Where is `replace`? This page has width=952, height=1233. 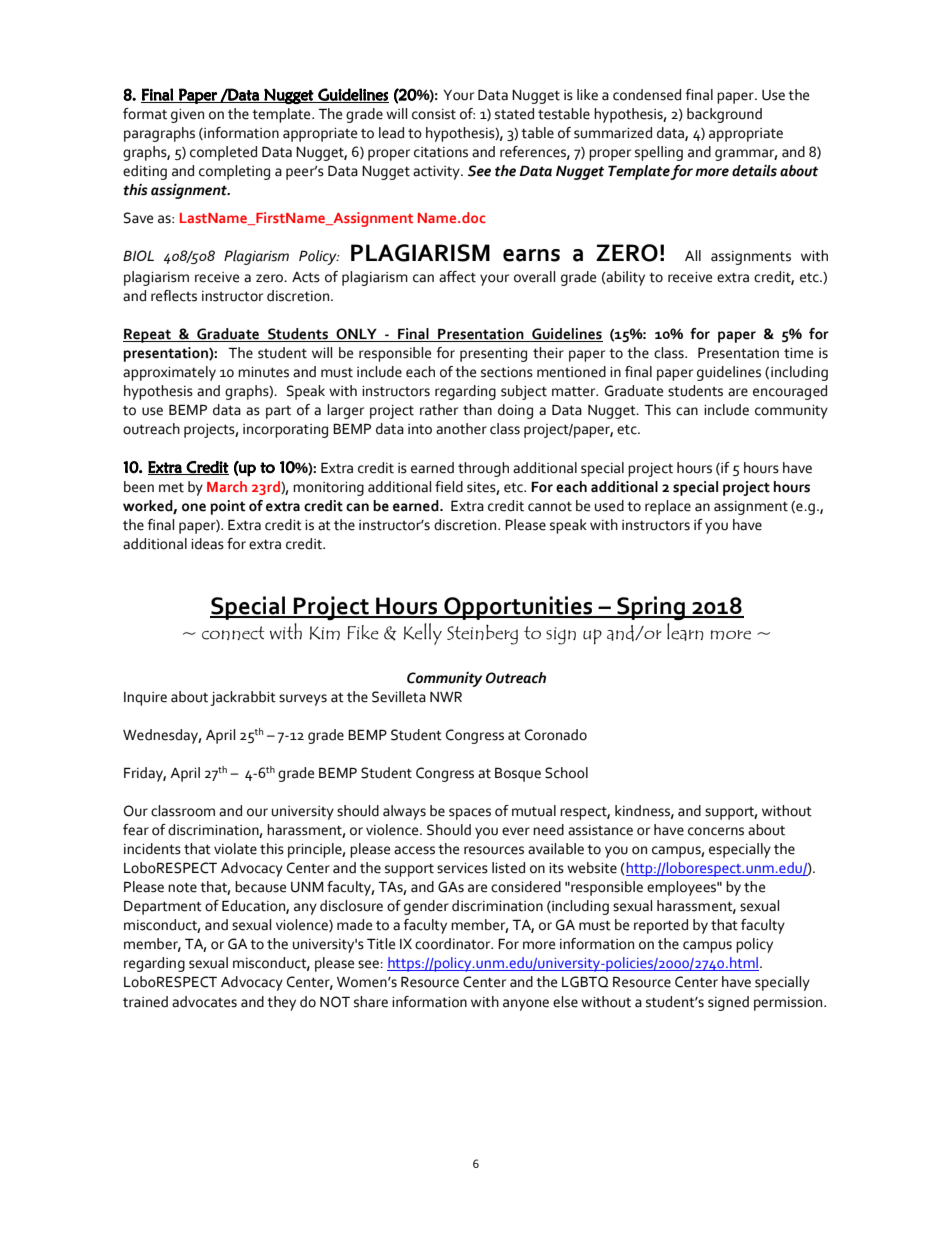 replace is located at coordinates (668, 507).
